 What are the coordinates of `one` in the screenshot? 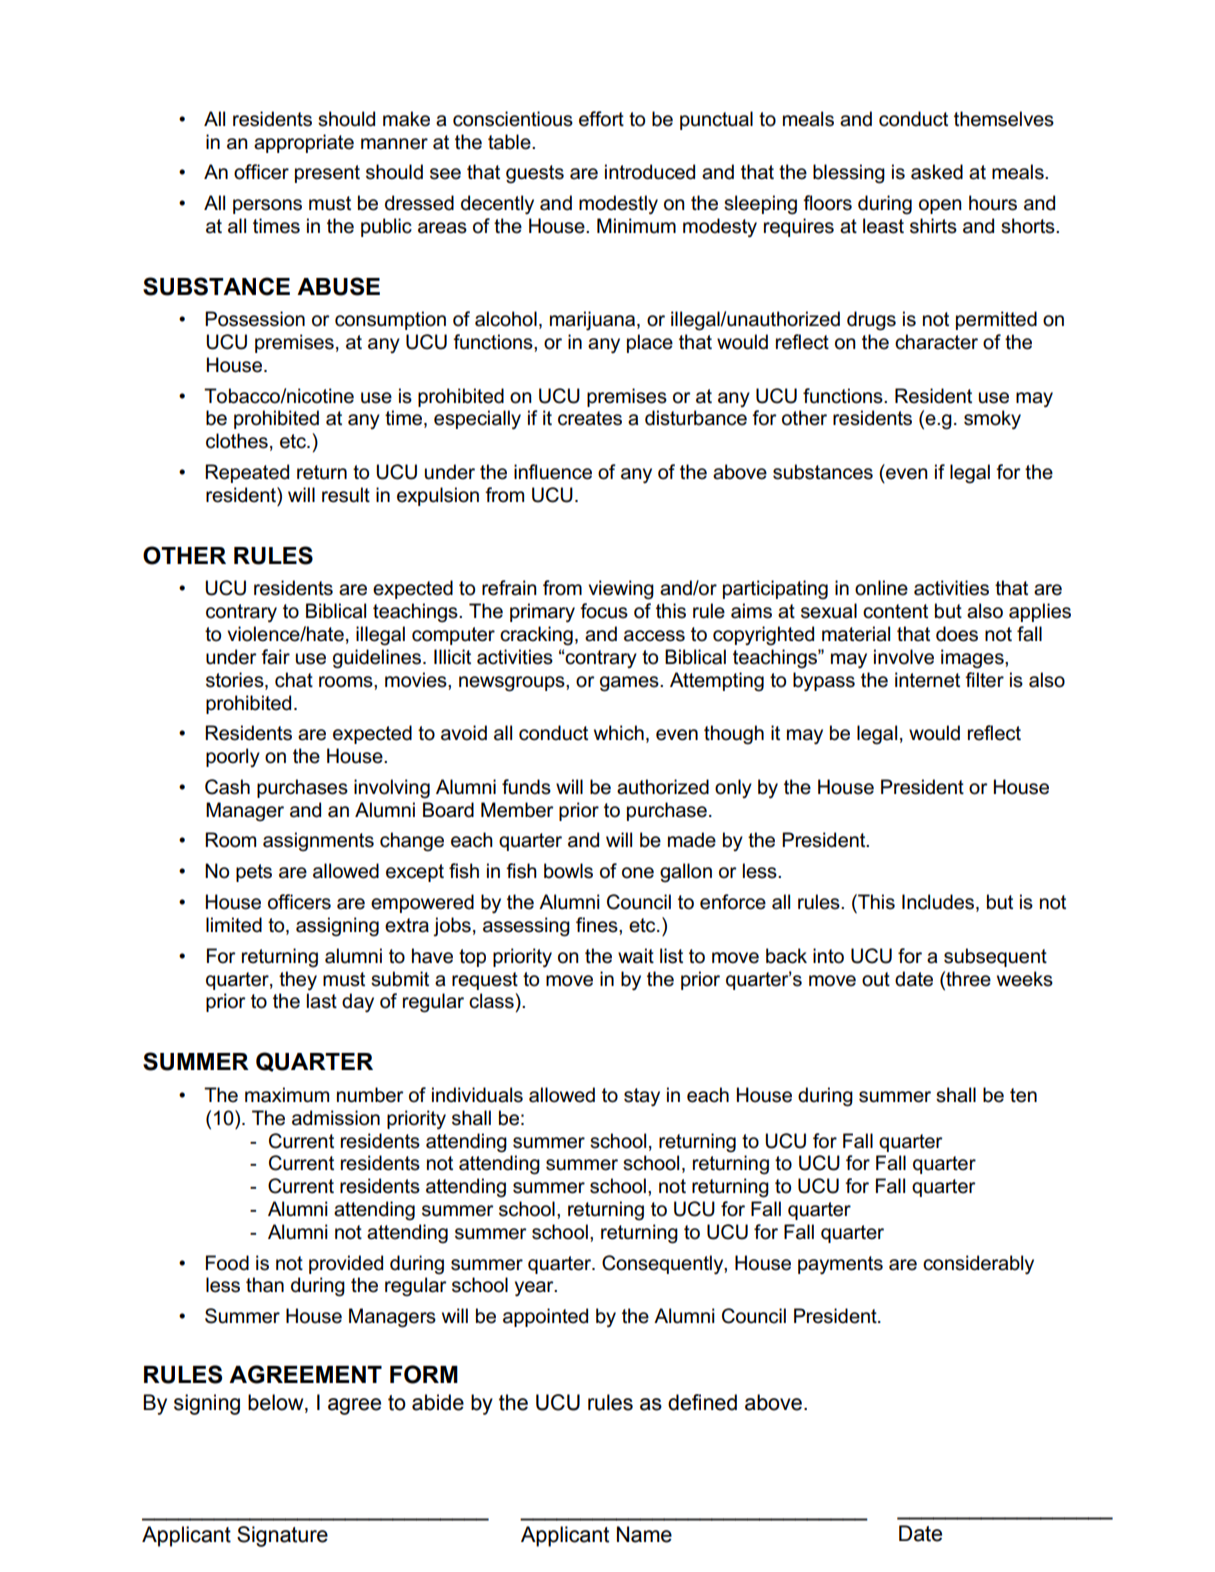 It's located at (638, 873).
